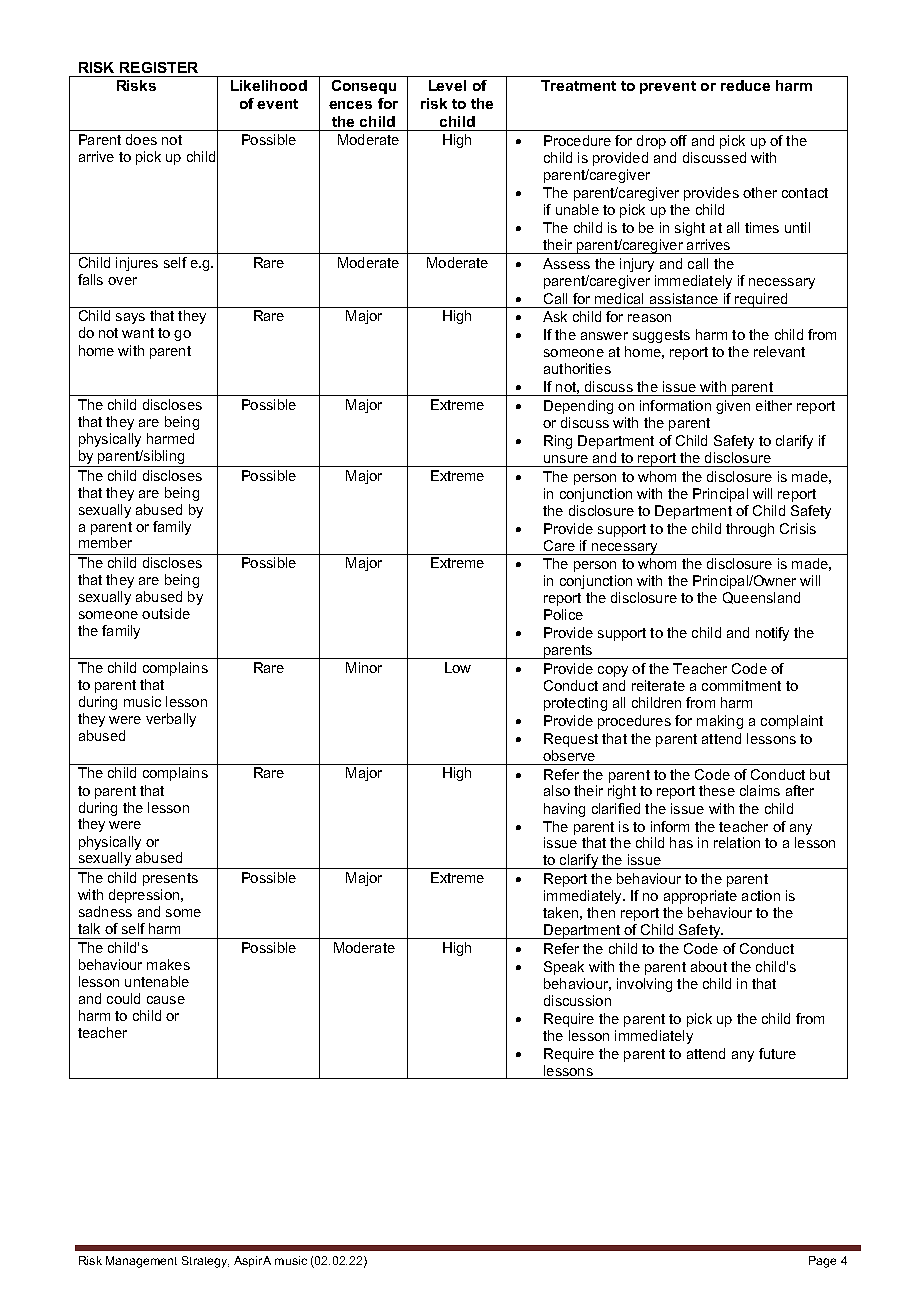 The height and width of the screenshot is (1308, 924). Describe the element at coordinates (168, 964) in the screenshot. I see `makes` at that location.
